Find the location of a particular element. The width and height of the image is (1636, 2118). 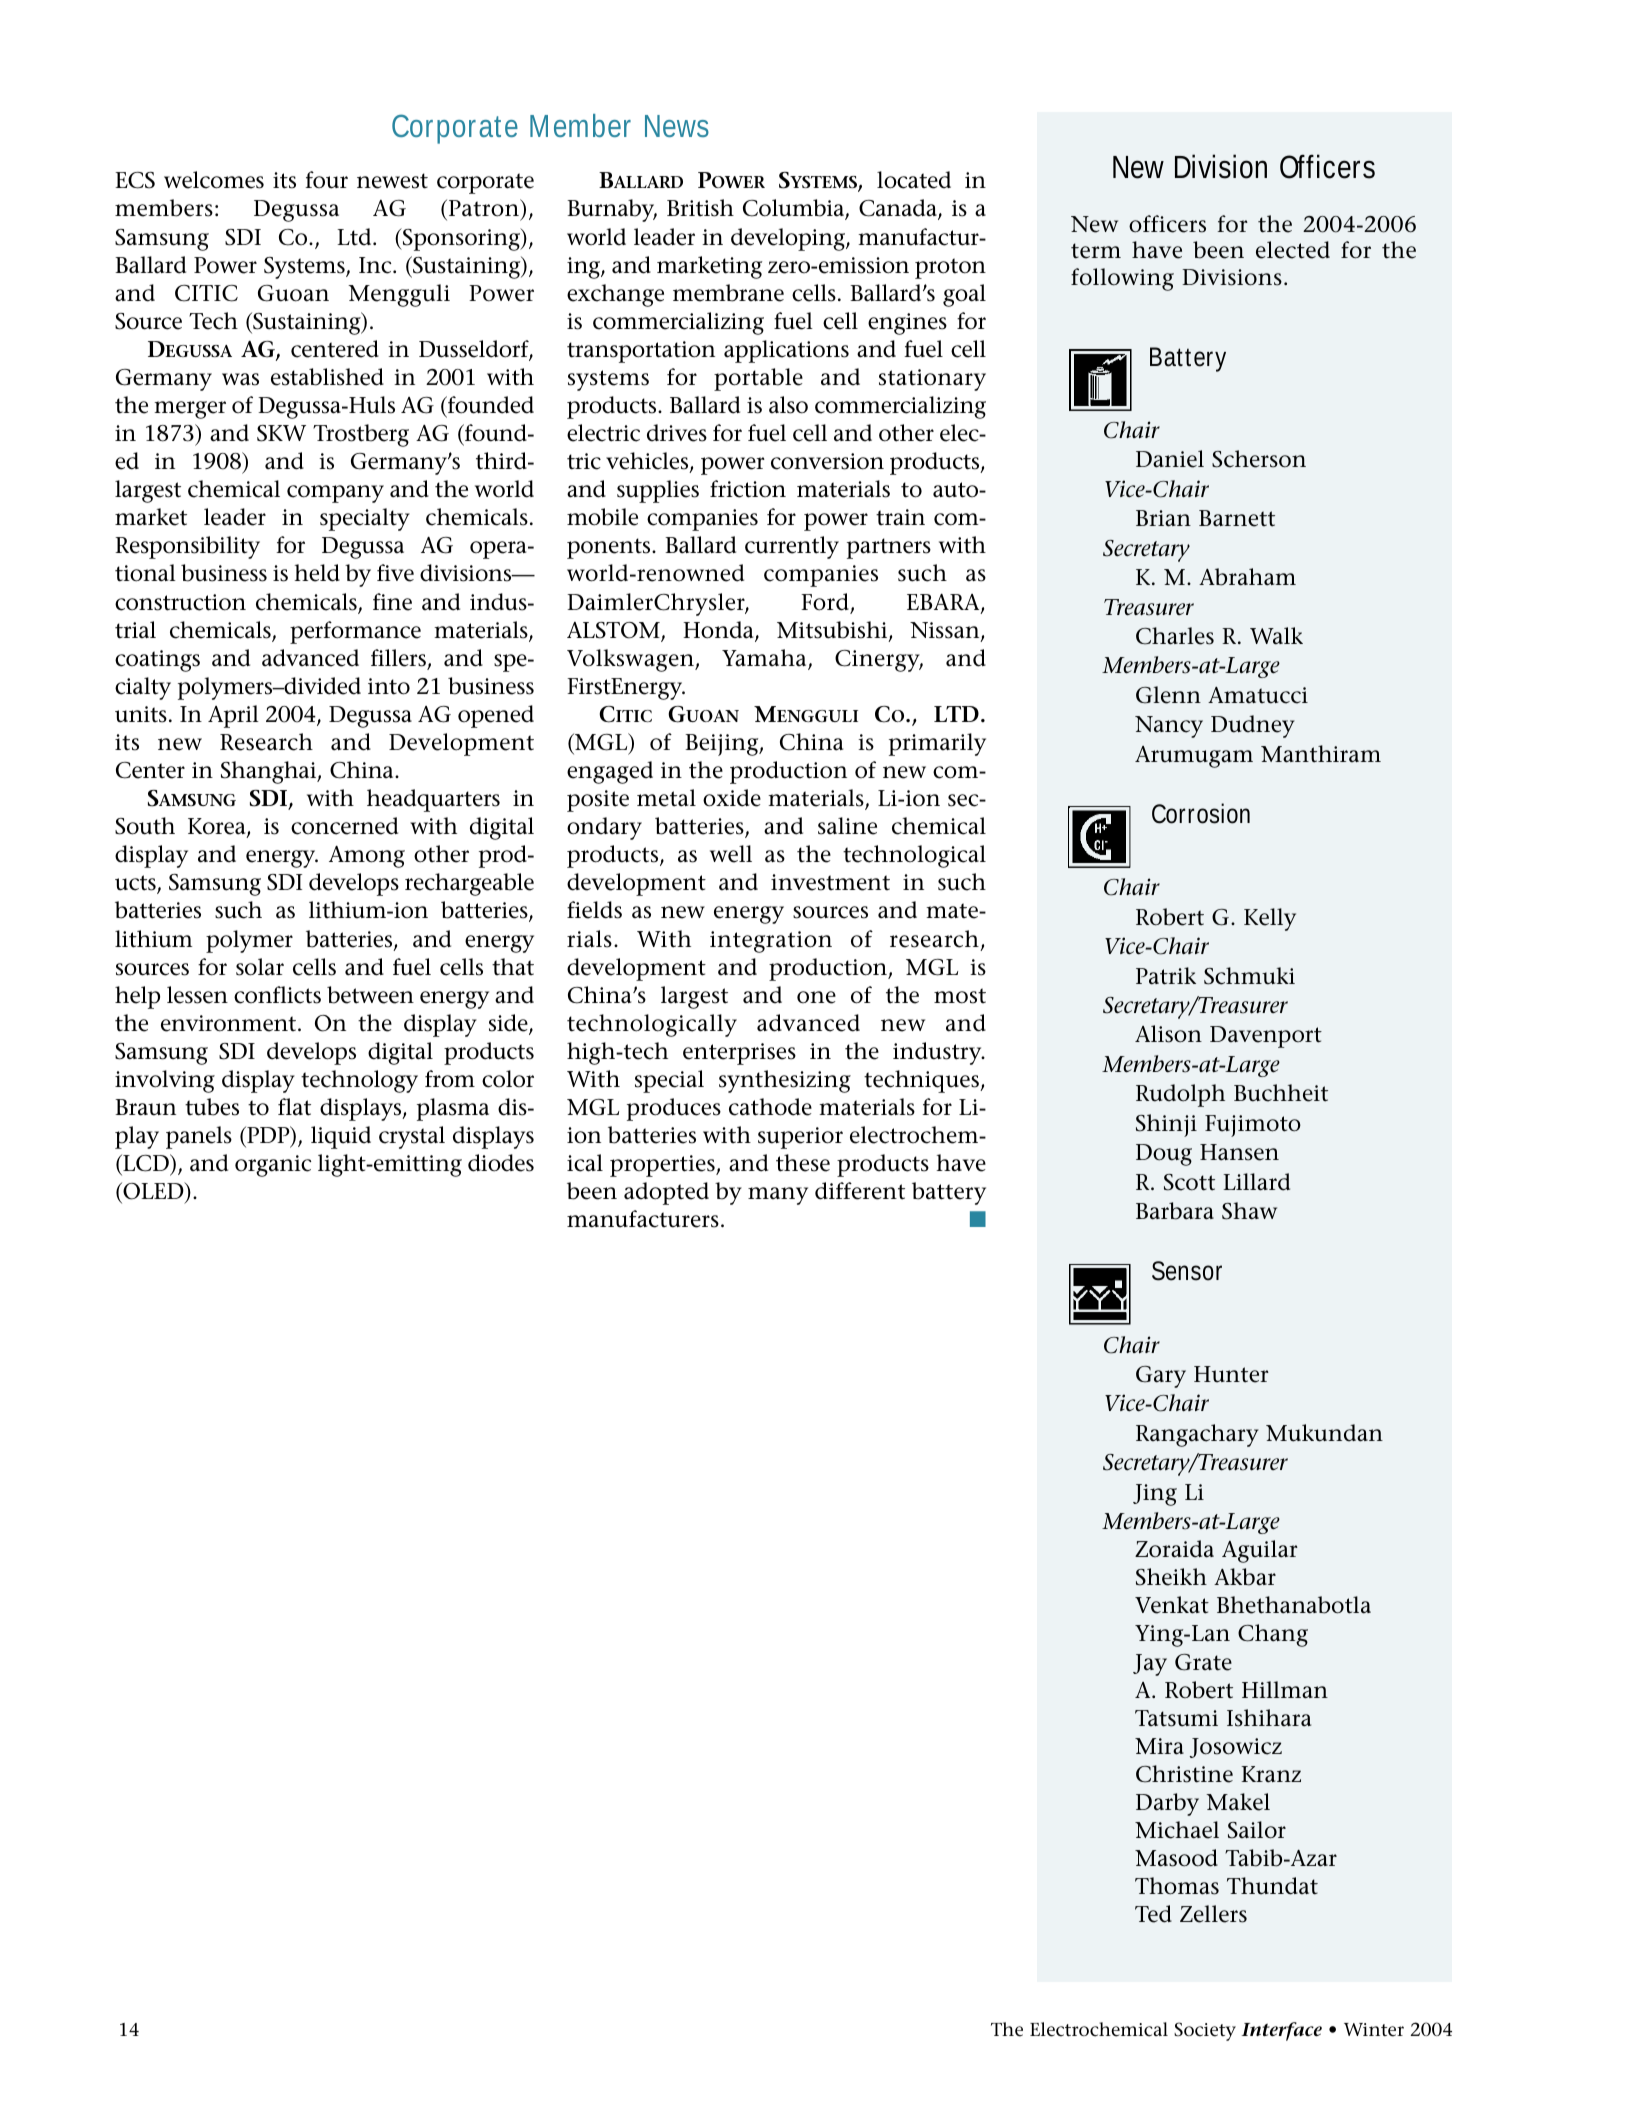

adopted is located at coordinates (666, 1193).
